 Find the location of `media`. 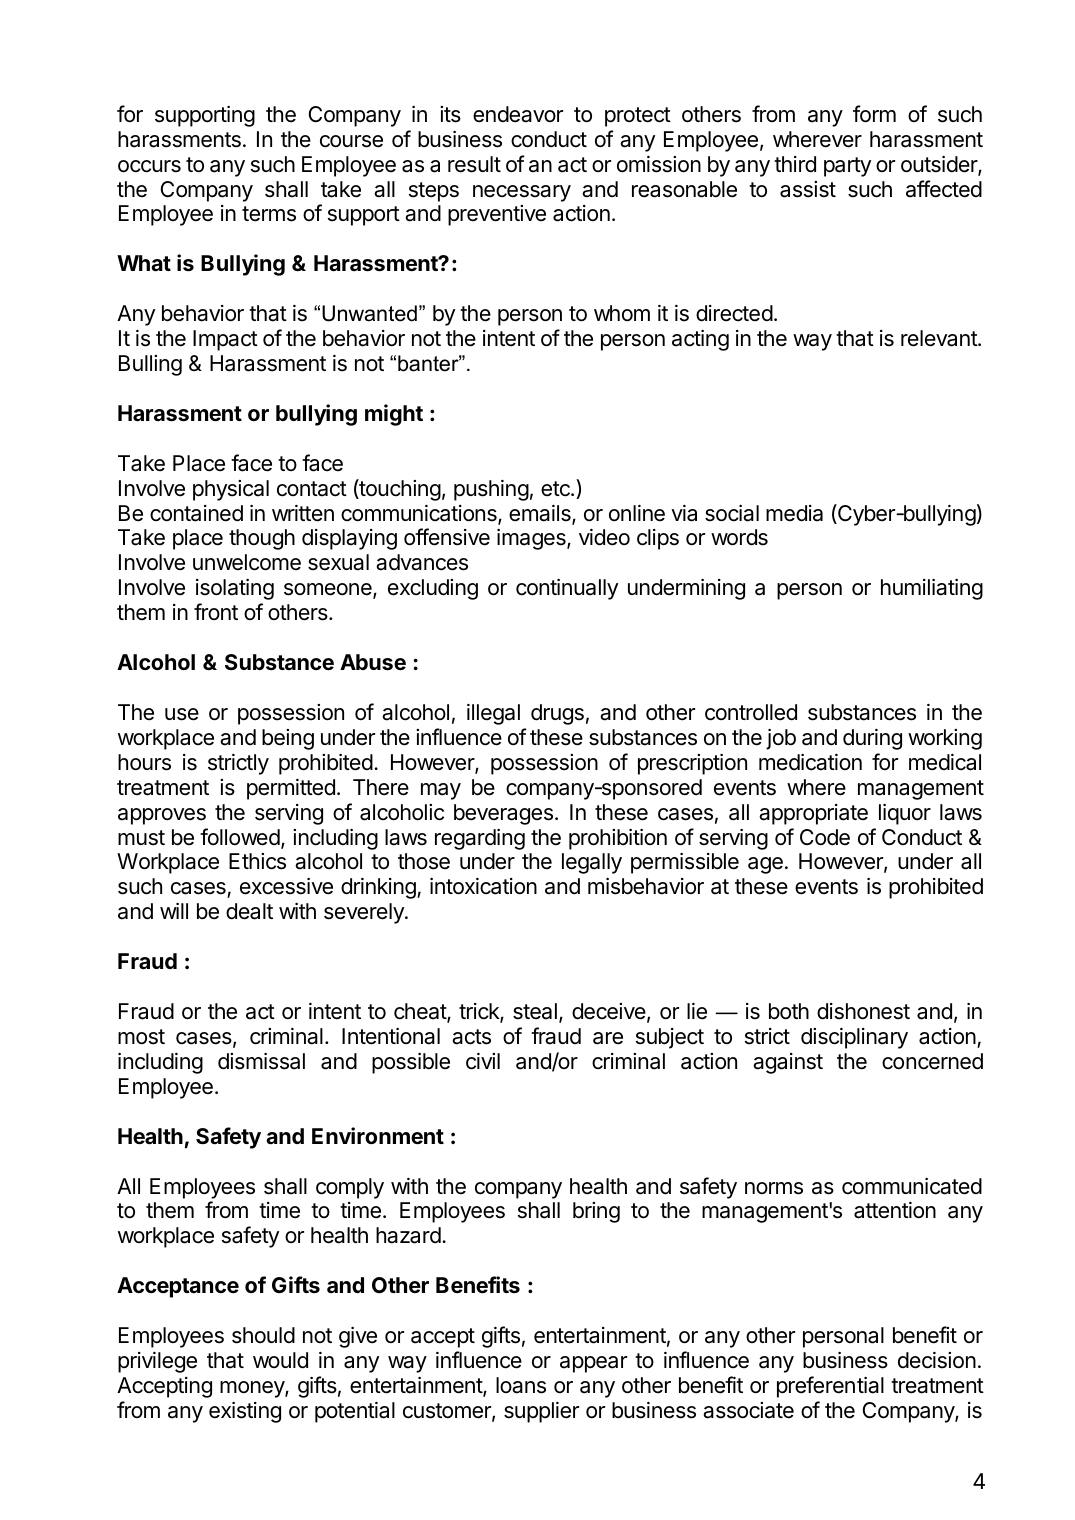

media is located at coordinates (794, 513).
